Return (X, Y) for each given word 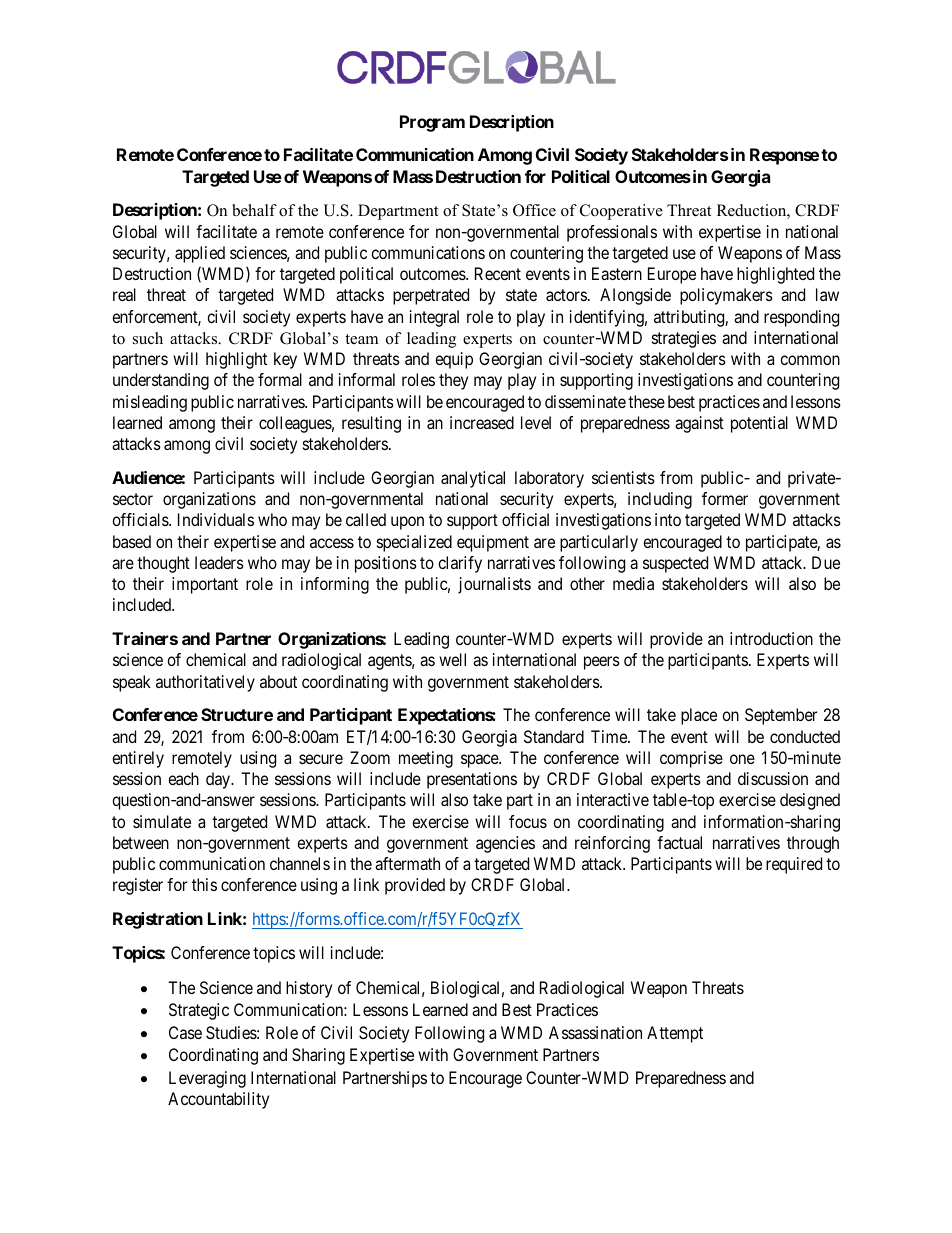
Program (432, 123)
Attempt (675, 1034)
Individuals (216, 519)
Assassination (595, 1032)
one (742, 759)
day (219, 780)
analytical (473, 479)
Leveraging (207, 1079)
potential (759, 424)
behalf (254, 210)
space (480, 761)
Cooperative (621, 212)
